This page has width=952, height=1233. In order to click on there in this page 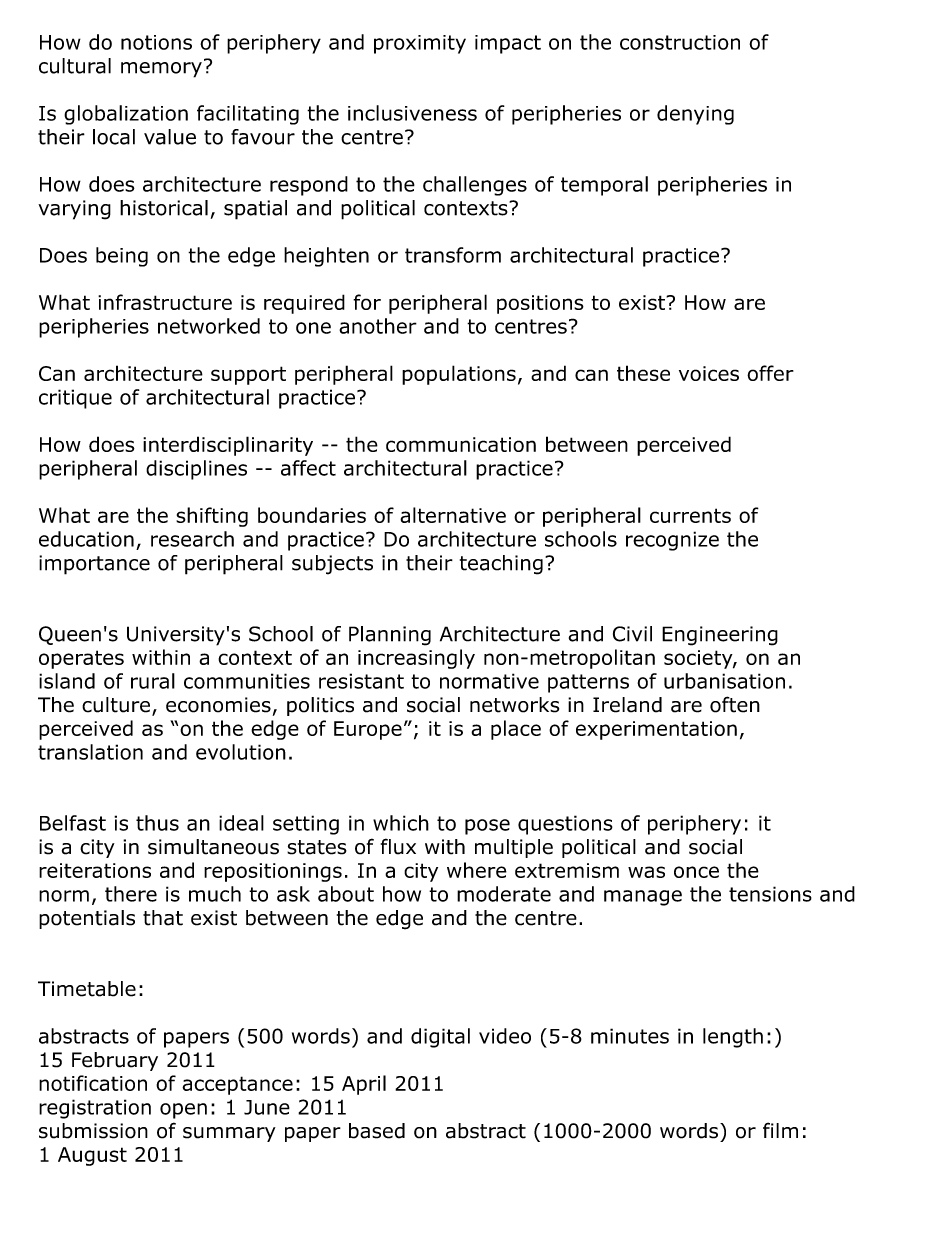, I will do `click(131, 894)`.
